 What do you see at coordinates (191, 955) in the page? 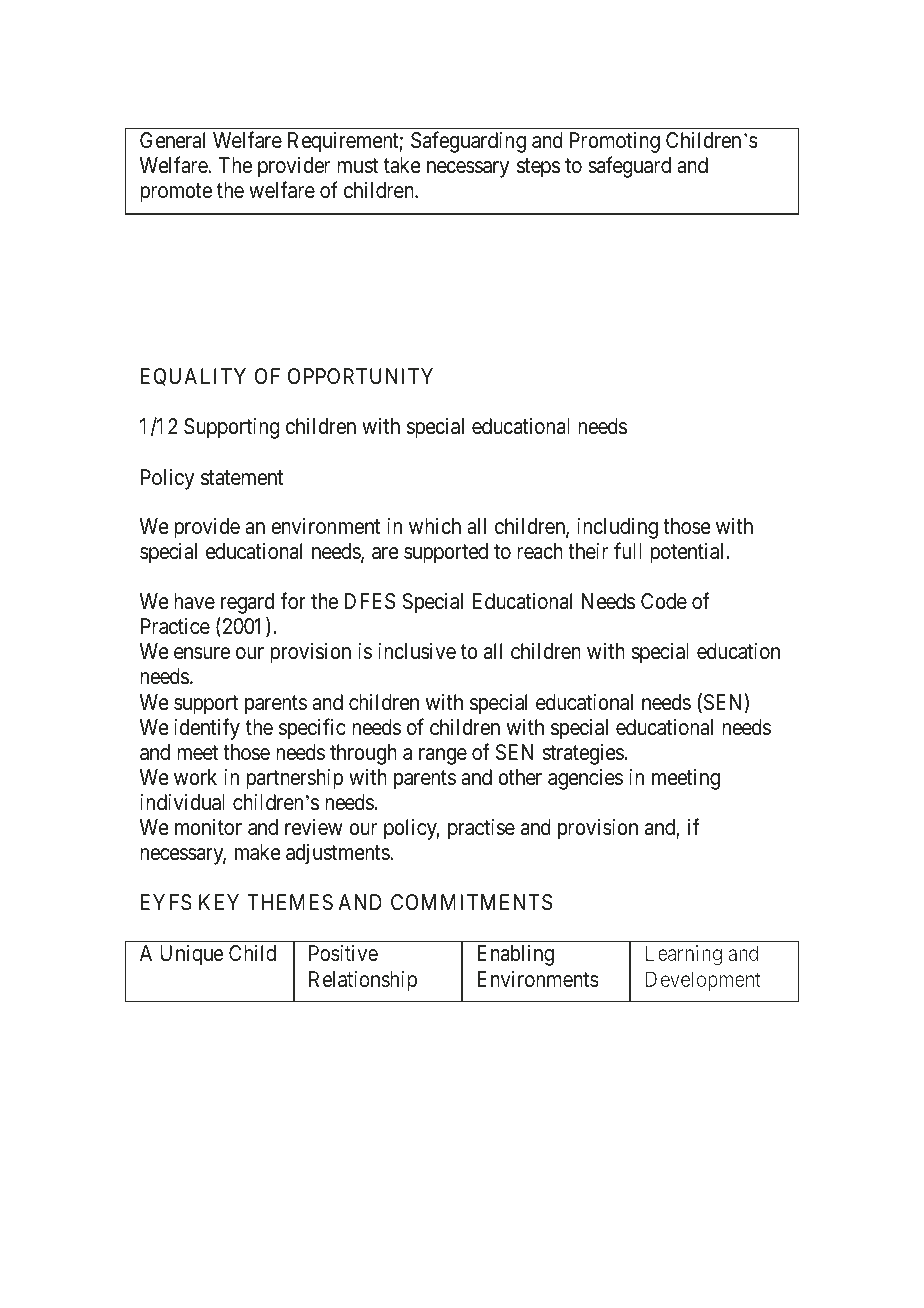
I see `Unique` at bounding box center [191, 955].
